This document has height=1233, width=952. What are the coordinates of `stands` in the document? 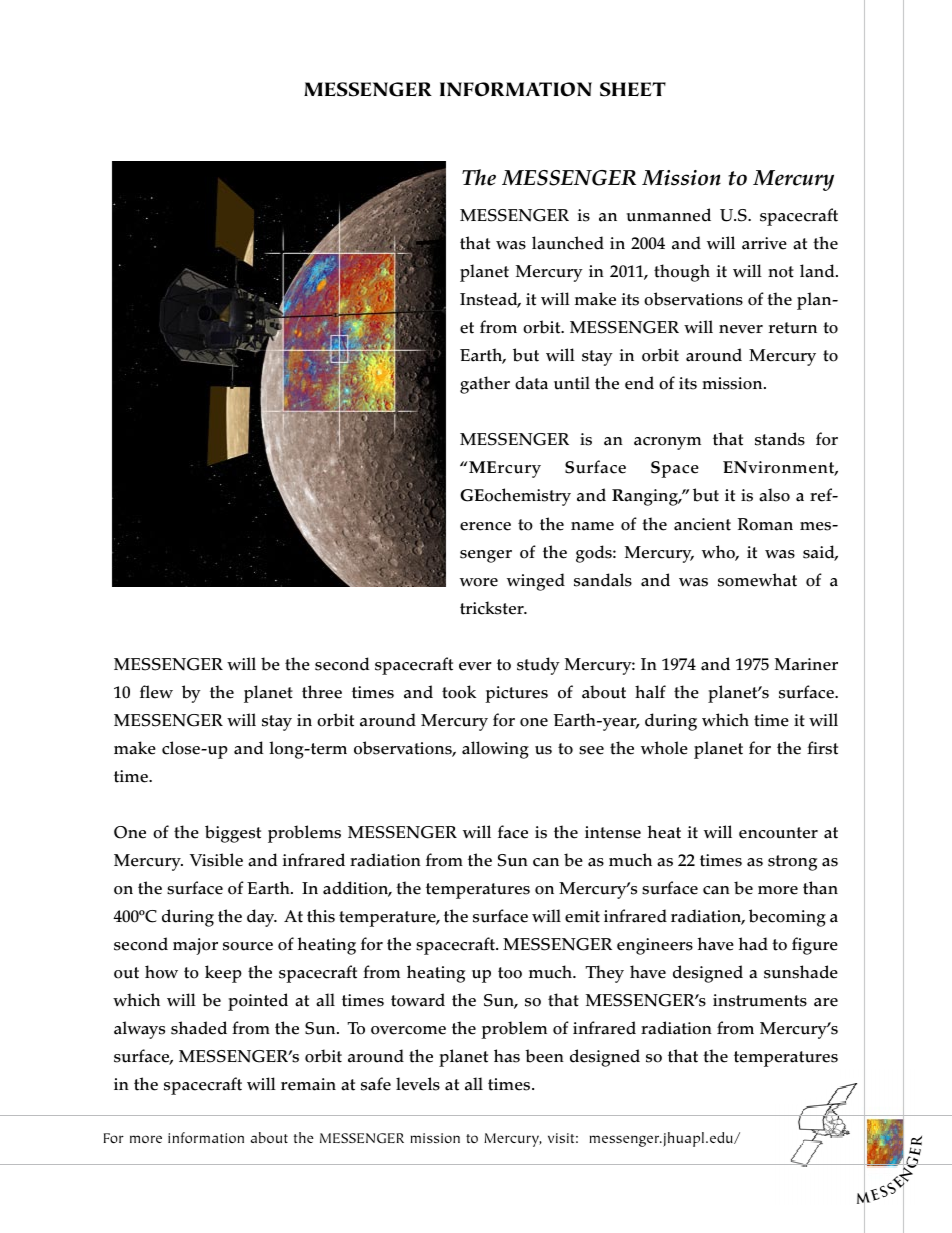 It's located at (780, 439).
